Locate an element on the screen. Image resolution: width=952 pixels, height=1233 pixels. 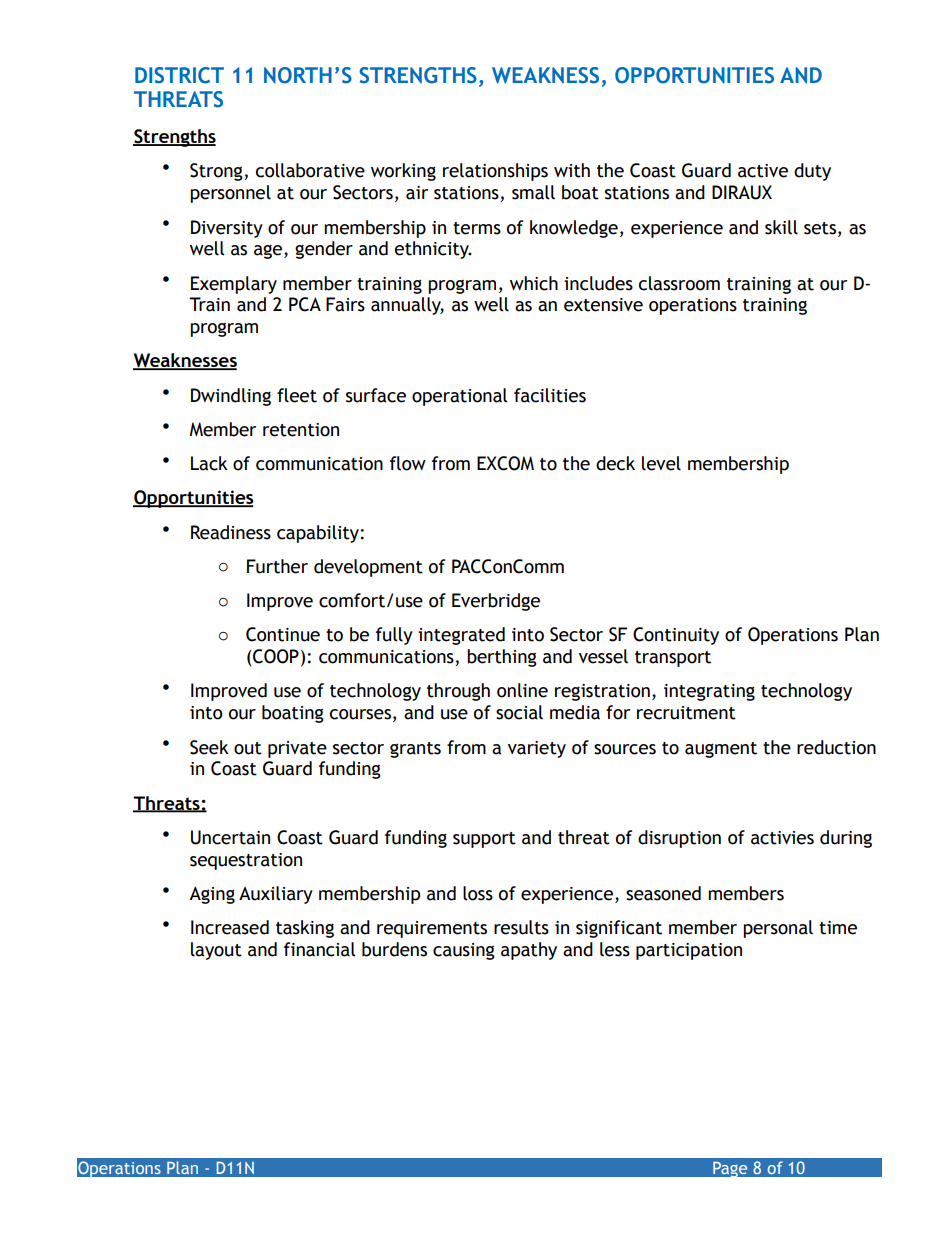
relationships is located at coordinates (495, 172).
